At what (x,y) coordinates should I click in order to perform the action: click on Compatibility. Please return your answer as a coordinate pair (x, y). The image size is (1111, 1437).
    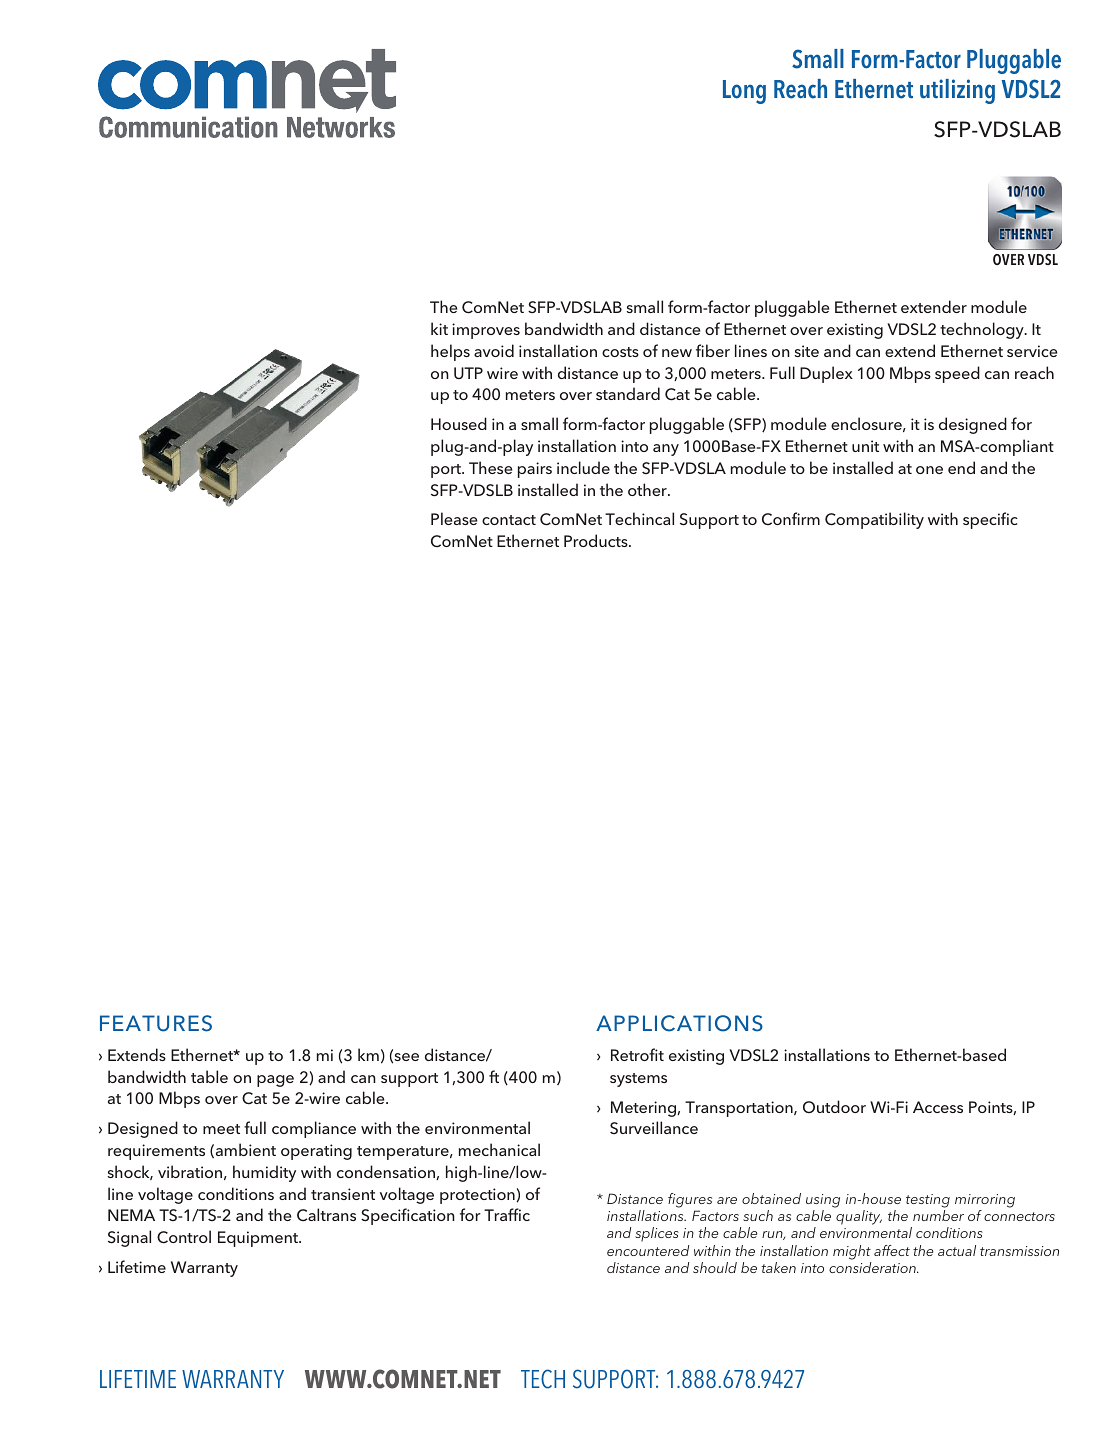
    Looking at the image, I should click on (874, 520).
